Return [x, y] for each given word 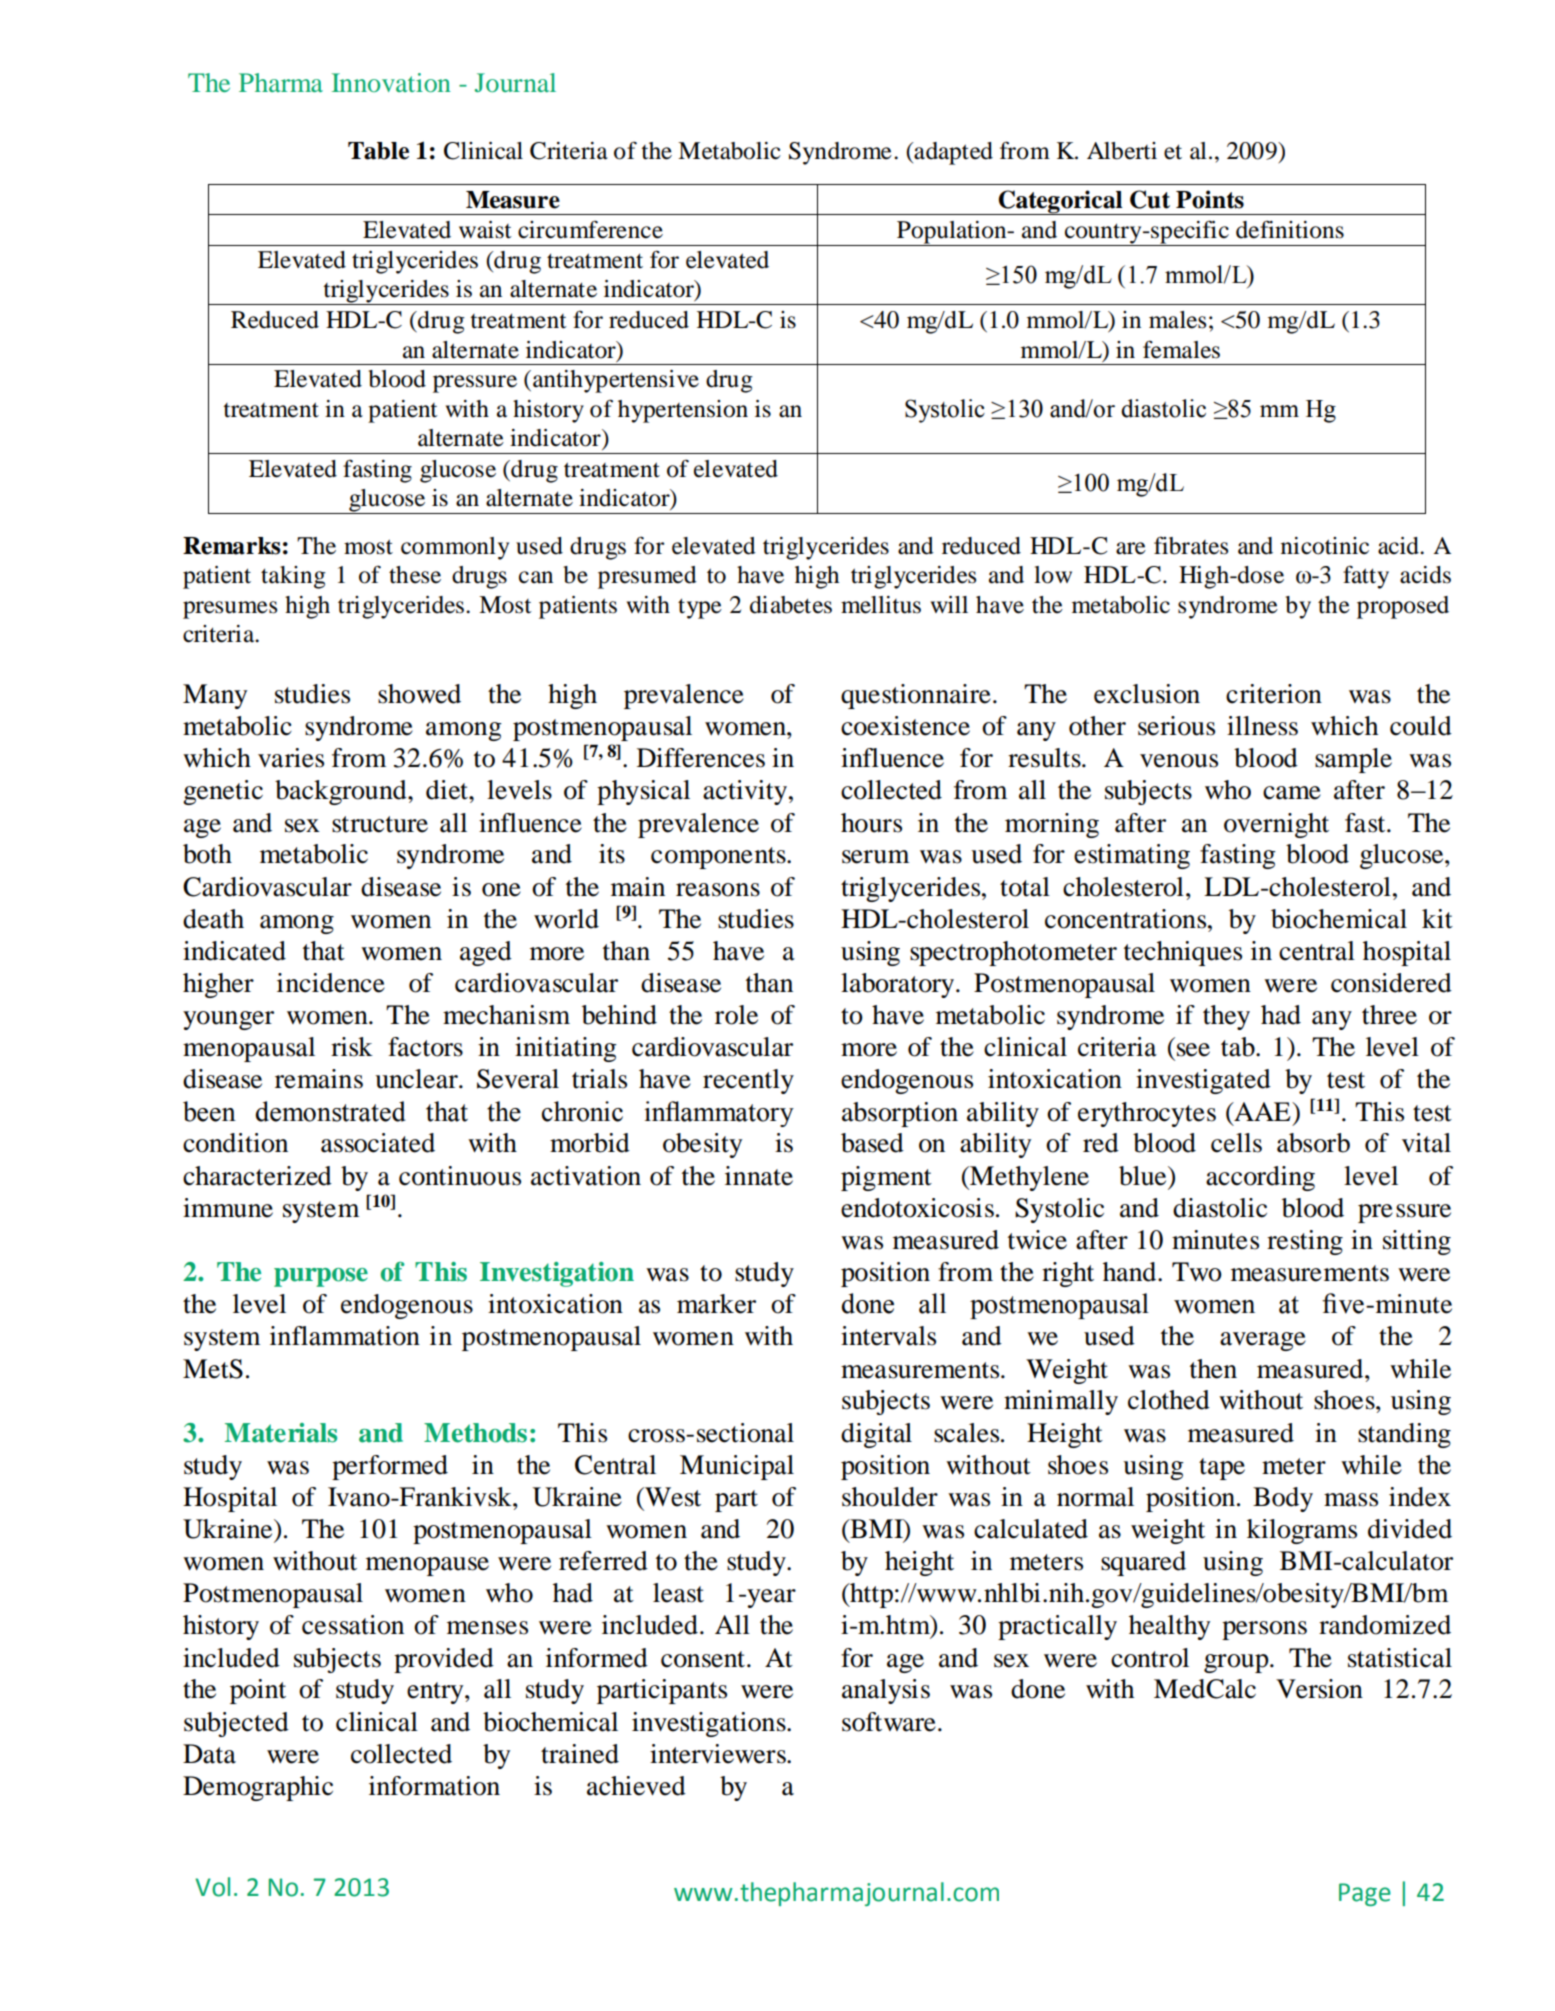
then [1213, 1369]
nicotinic [1325, 546]
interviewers [719, 1754]
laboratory [899, 985]
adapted [952, 153]
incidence [331, 983]
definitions [1290, 230]
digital [876, 1435]
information [434, 1786]
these [415, 575]
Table [378, 151]
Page [1365, 1894]
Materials [281, 1433]
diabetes [791, 605]
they [1226, 1017]
